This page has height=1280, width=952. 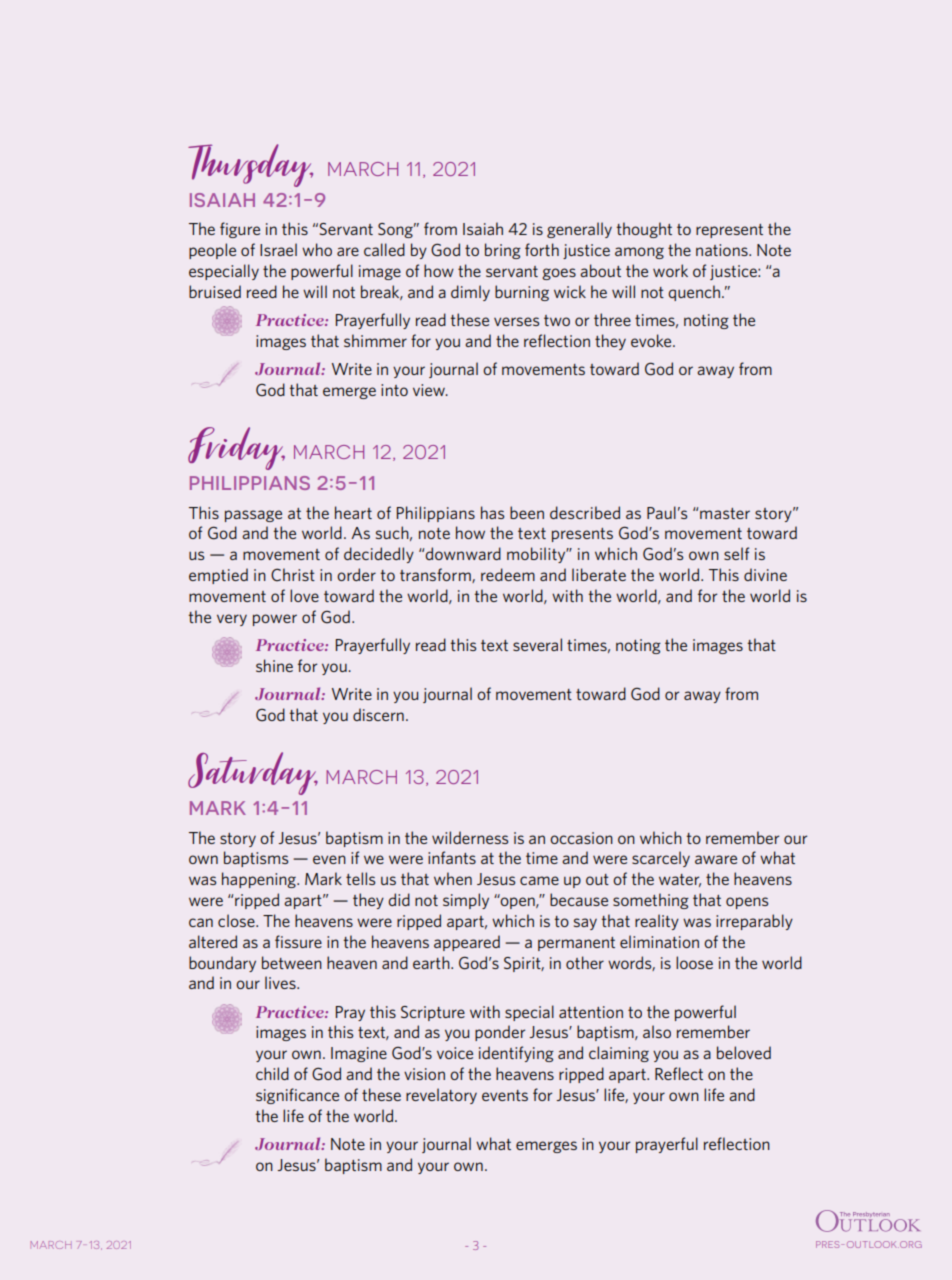 I want to click on aware, so click(x=716, y=859).
